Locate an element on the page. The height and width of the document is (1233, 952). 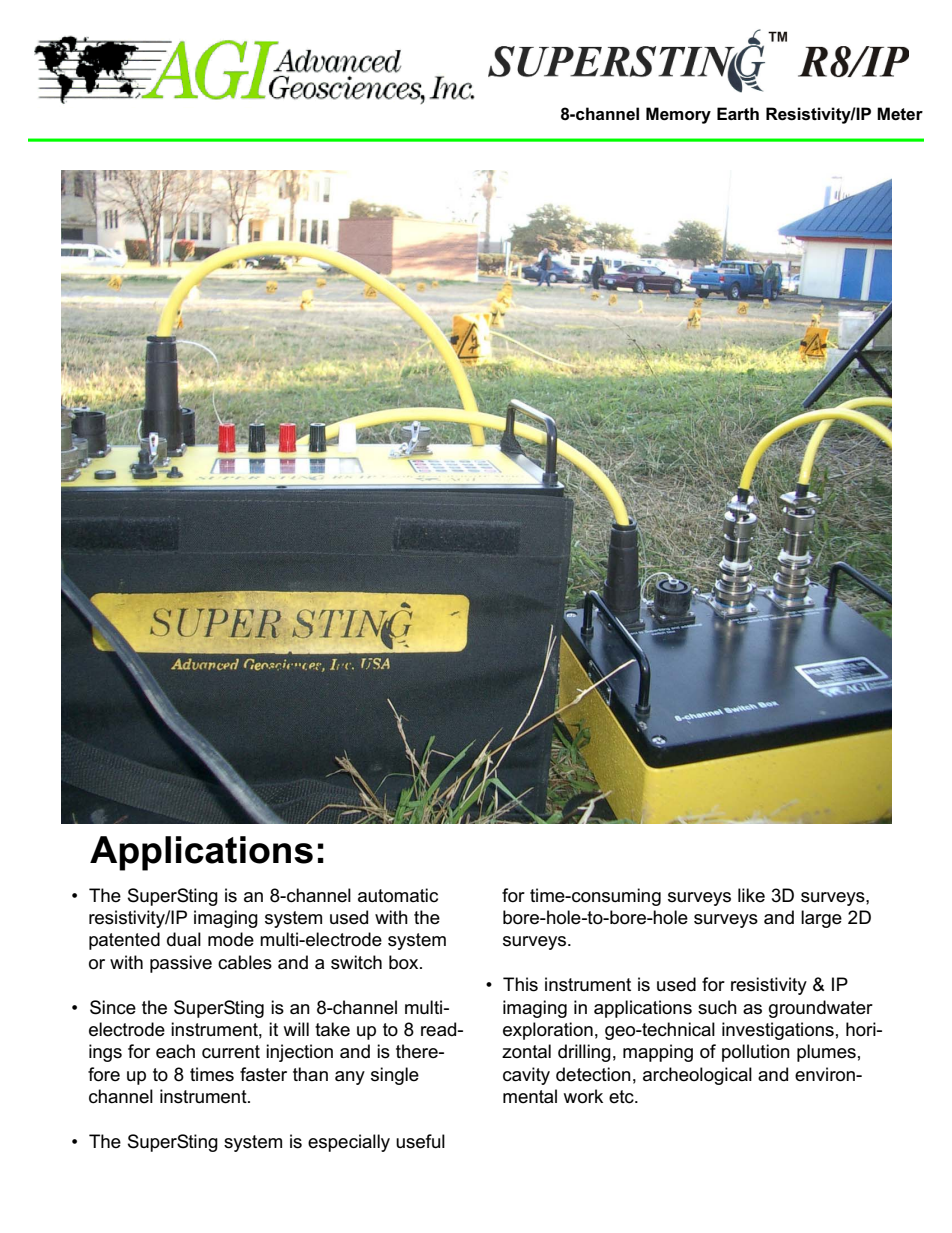
plumes is located at coordinates (826, 1053).
